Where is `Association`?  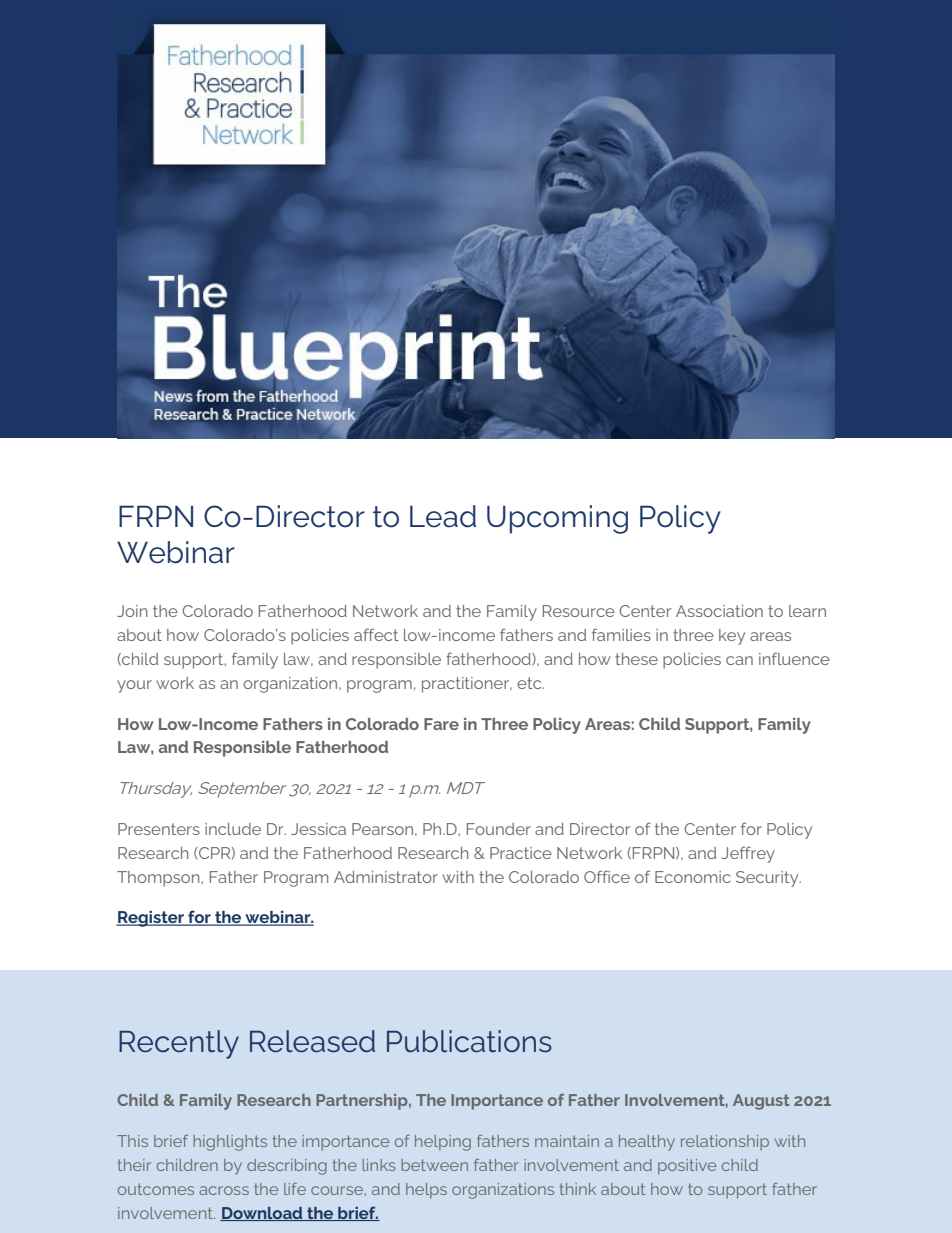 Association is located at coordinates (719, 611).
